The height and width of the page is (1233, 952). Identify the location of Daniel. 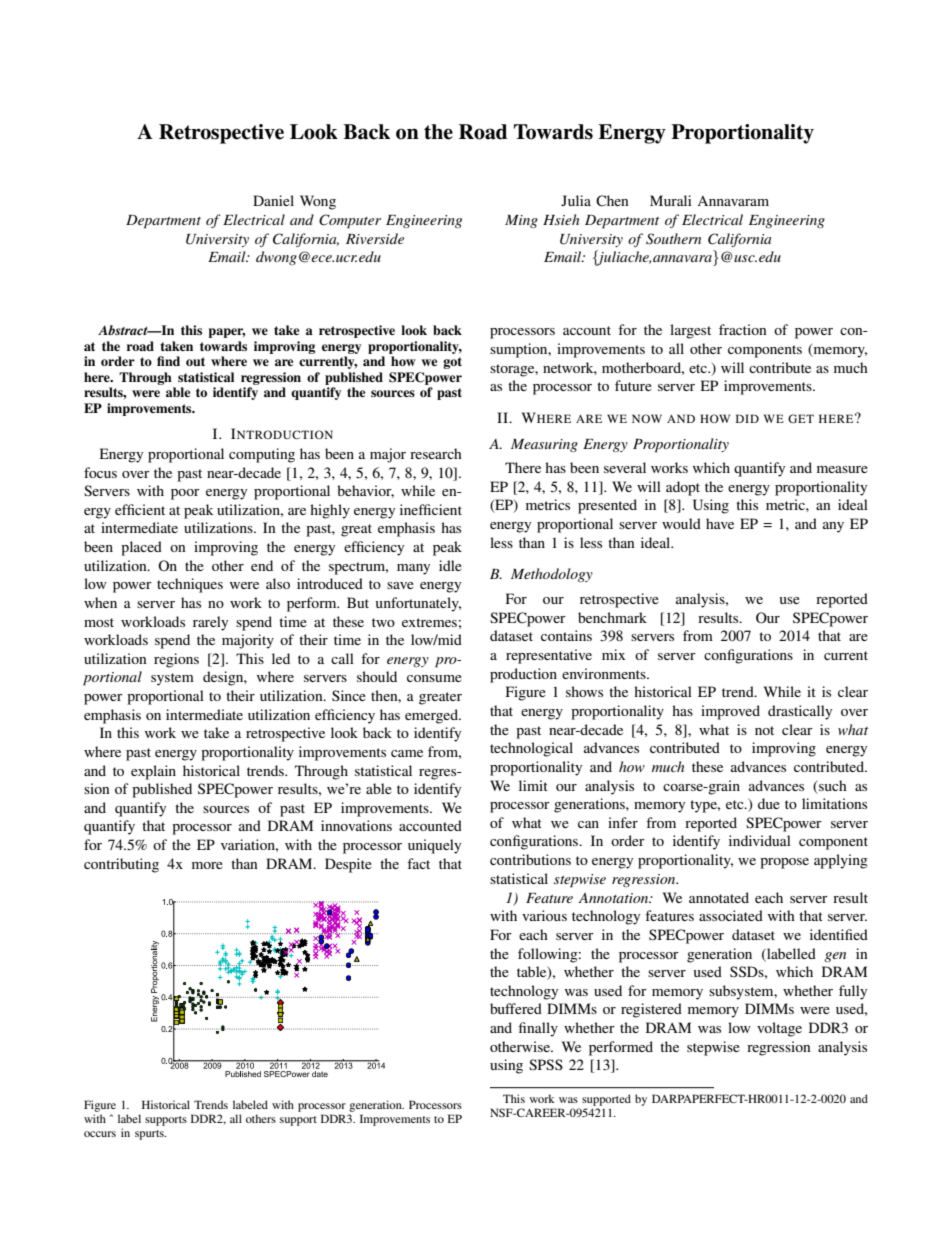
(273, 200).
